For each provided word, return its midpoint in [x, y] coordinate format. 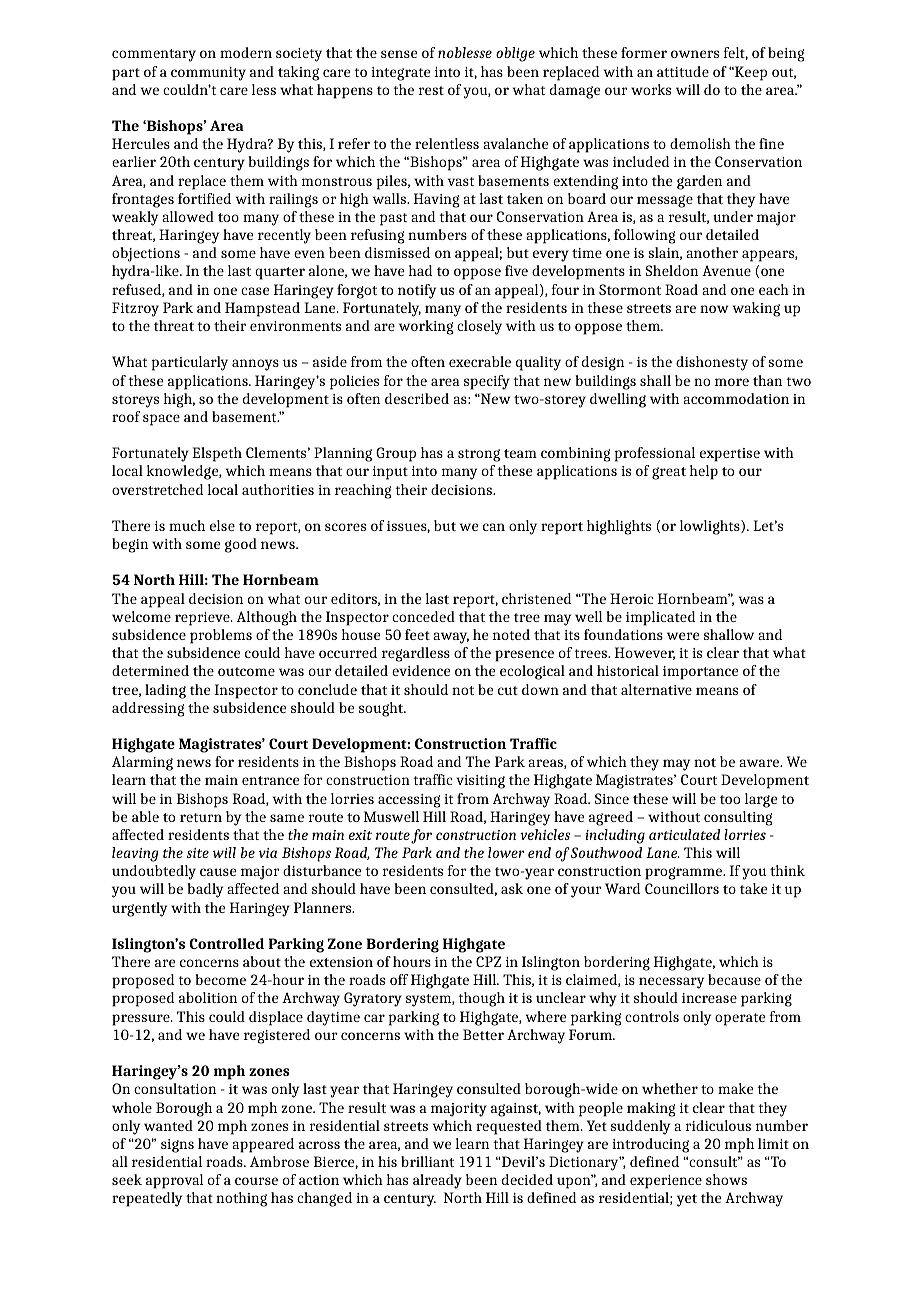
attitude [683, 71]
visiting [480, 782]
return [201, 817]
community [208, 74]
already [437, 1181]
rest [431, 90]
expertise [730, 455]
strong [479, 455]
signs [177, 1146]
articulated [684, 834]
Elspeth [217, 454]
